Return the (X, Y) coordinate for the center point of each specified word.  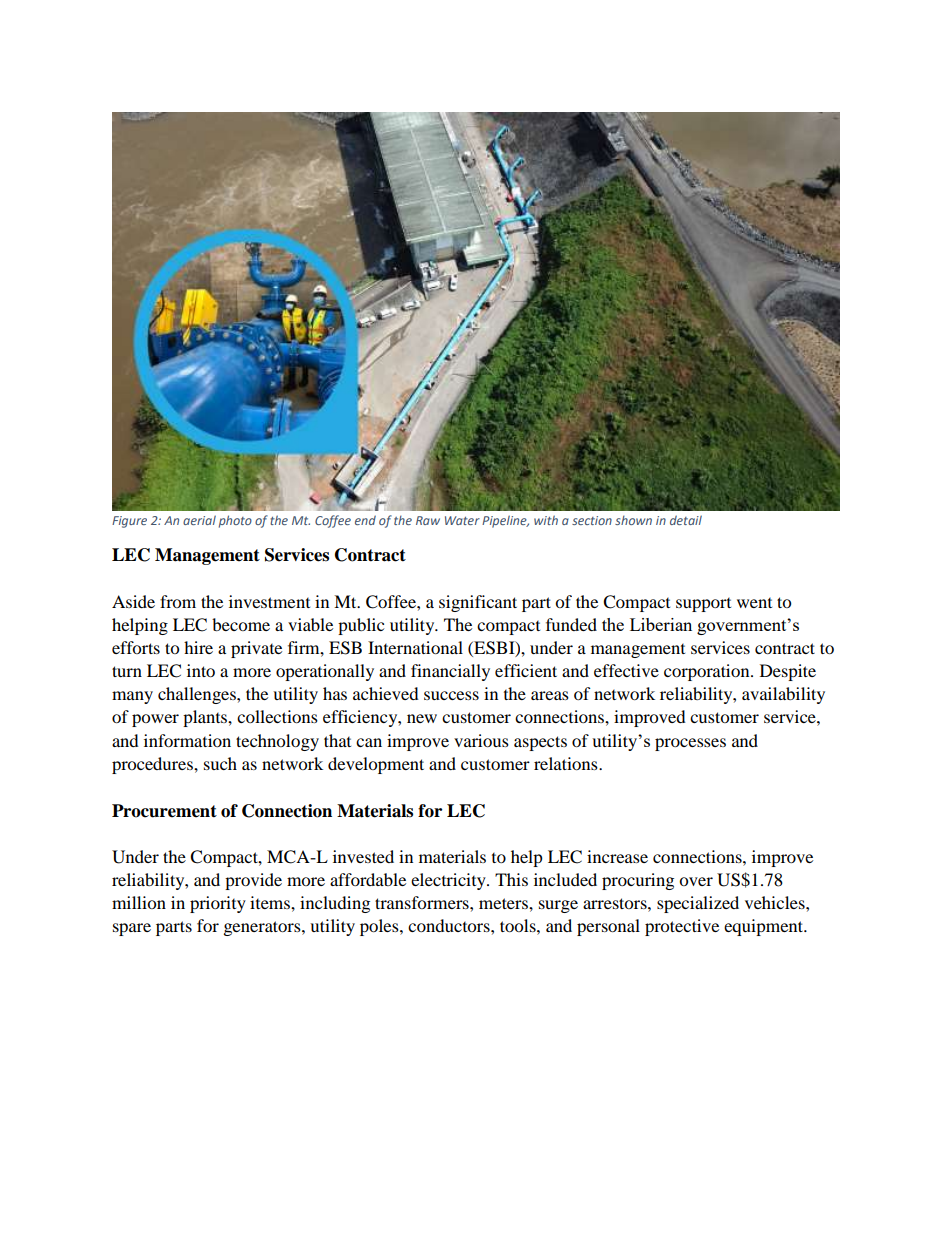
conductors (450, 925)
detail (686, 520)
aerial (199, 520)
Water (462, 520)
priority (218, 904)
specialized (698, 904)
